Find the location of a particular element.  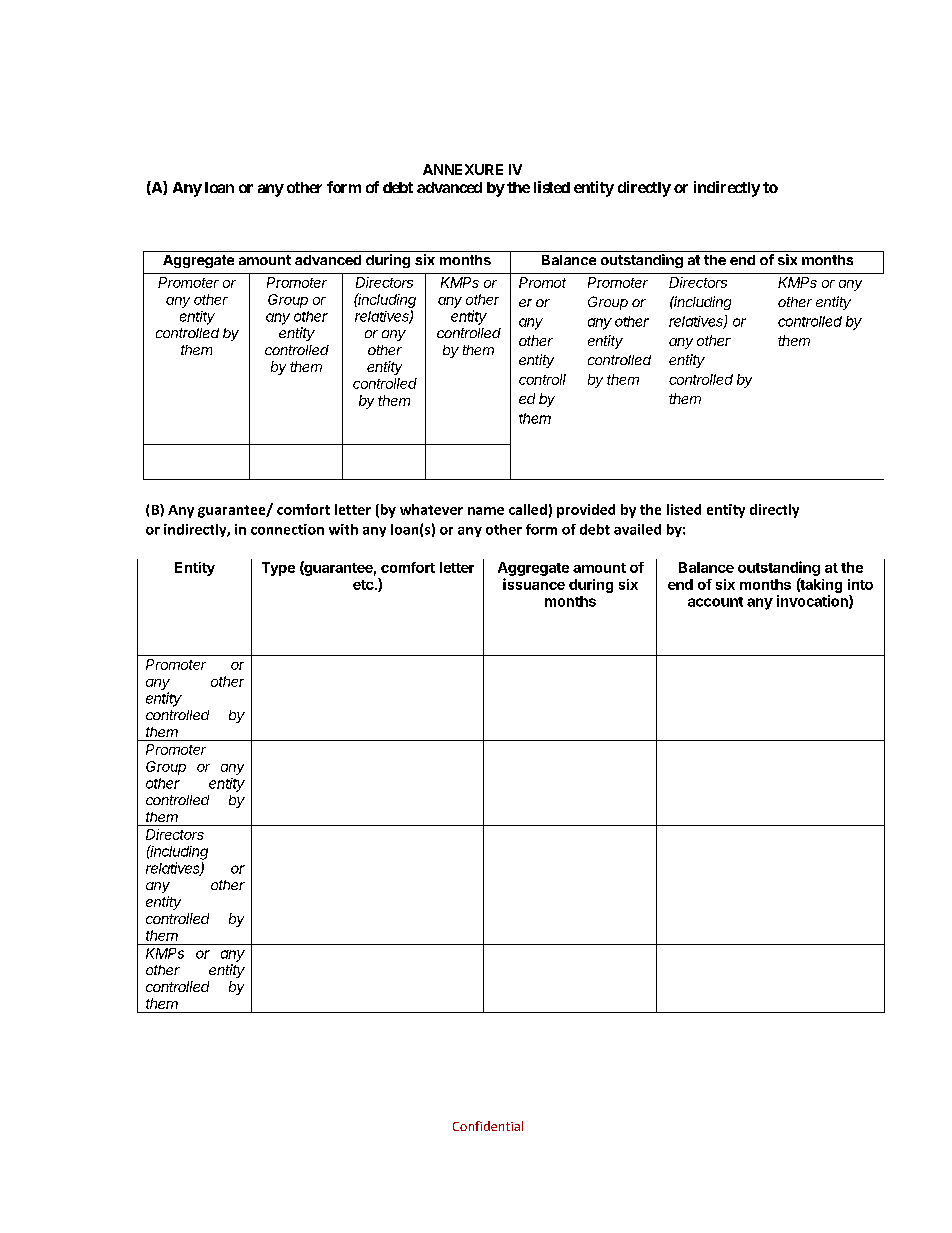

with is located at coordinates (343, 529).
